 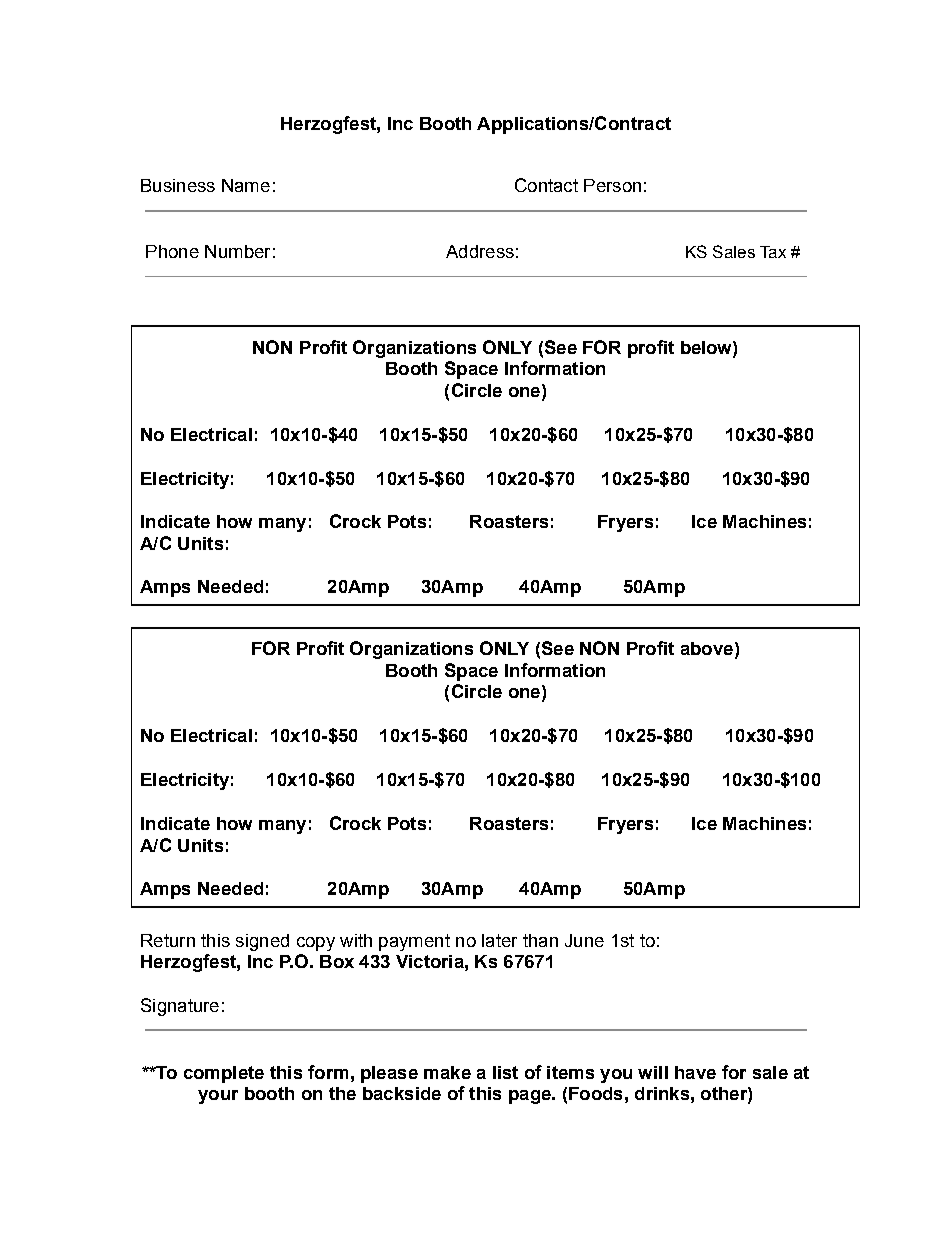 What do you see at coordinates (707, 648) in the document?
I see `above` at bounding box center [707, 648].
